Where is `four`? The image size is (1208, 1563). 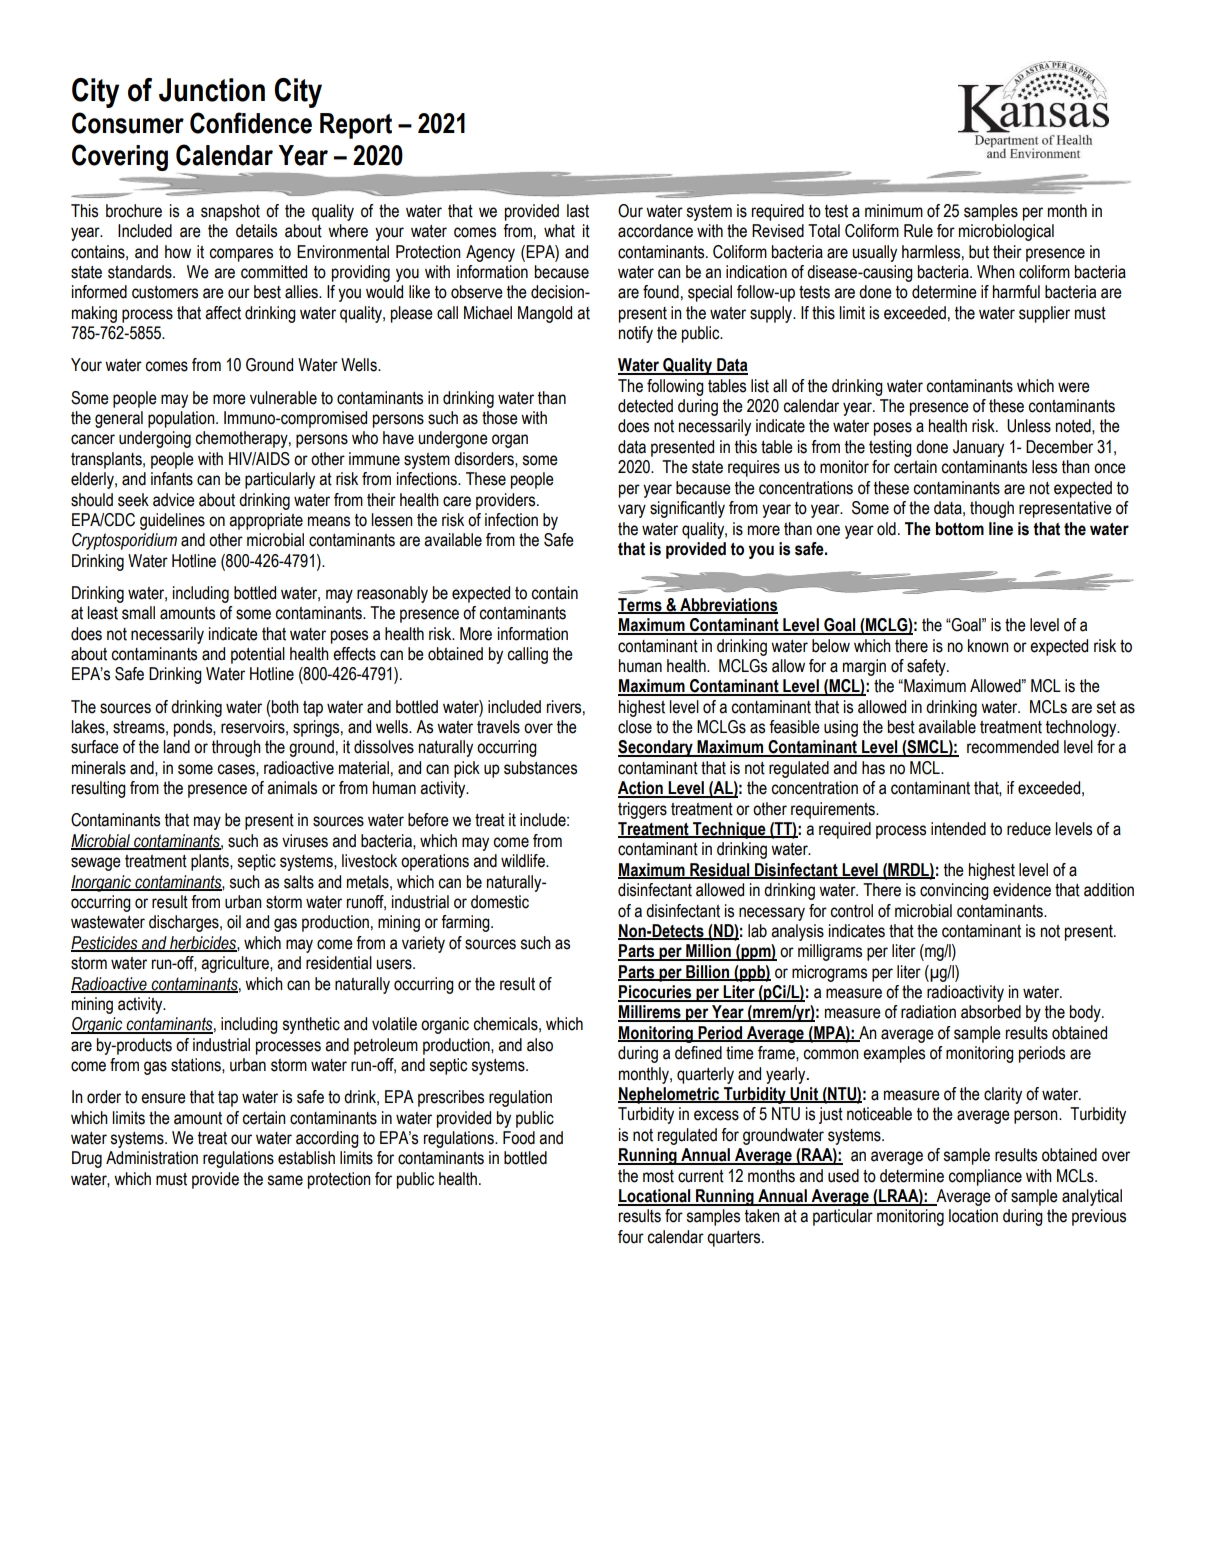 four is located at coordinates (631, 1237).
